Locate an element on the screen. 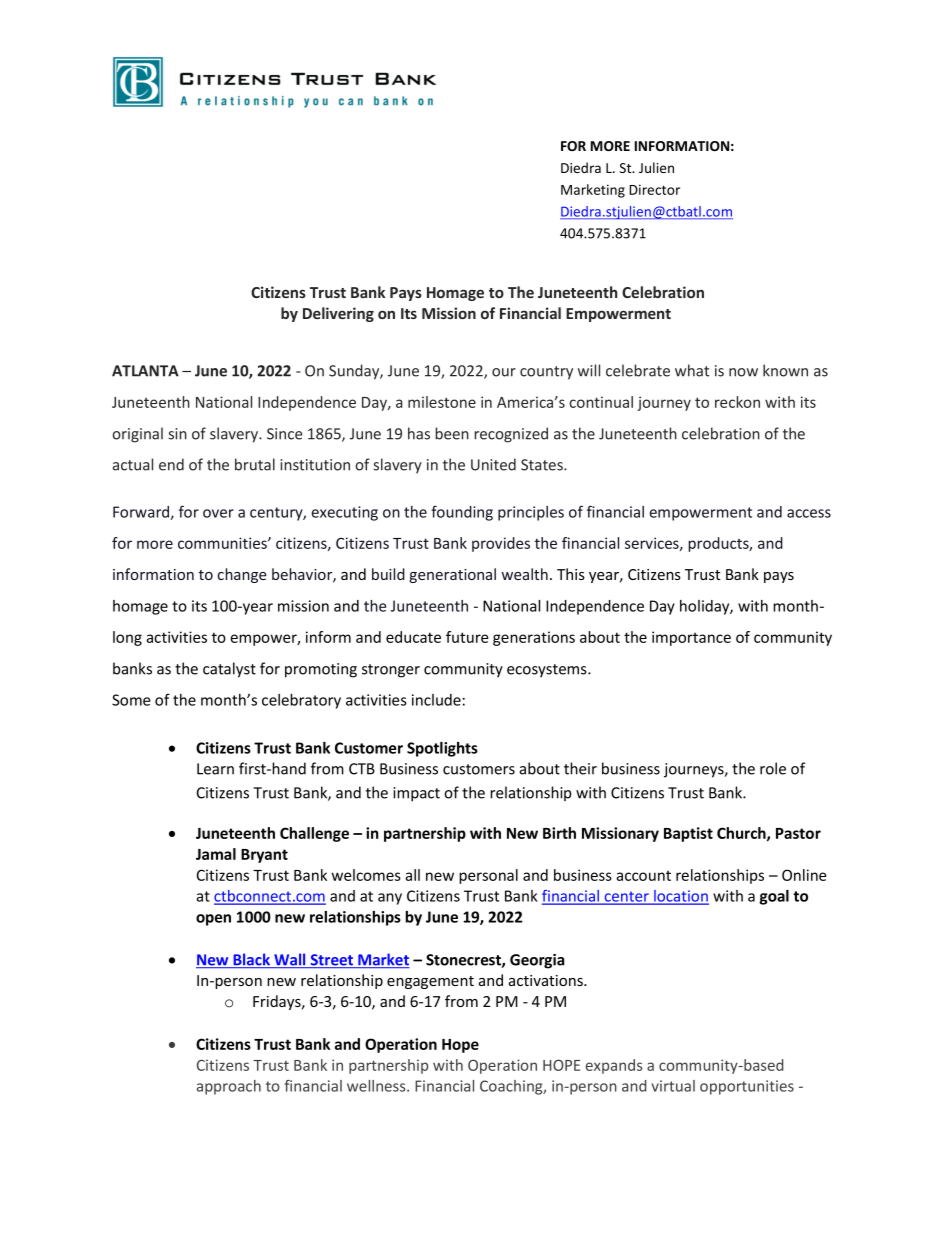 This screenshot has height=1233, width=952. catalyst is located at coordinates (229, 670).
